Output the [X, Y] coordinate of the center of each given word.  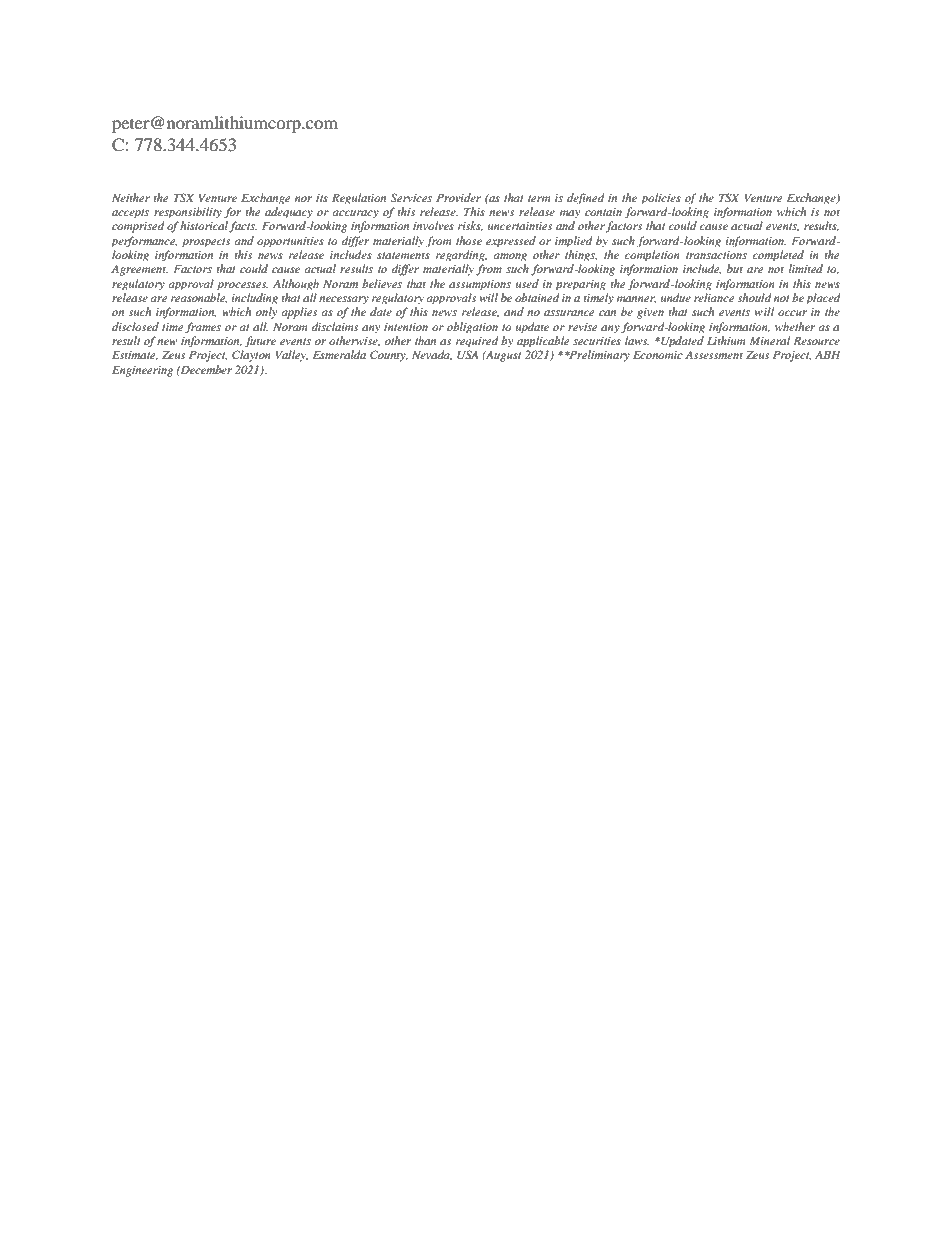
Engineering [142, 371]
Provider [458, 197]
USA [467, 355]
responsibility [188, 212]
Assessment [714, 355]
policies [661, 198]
